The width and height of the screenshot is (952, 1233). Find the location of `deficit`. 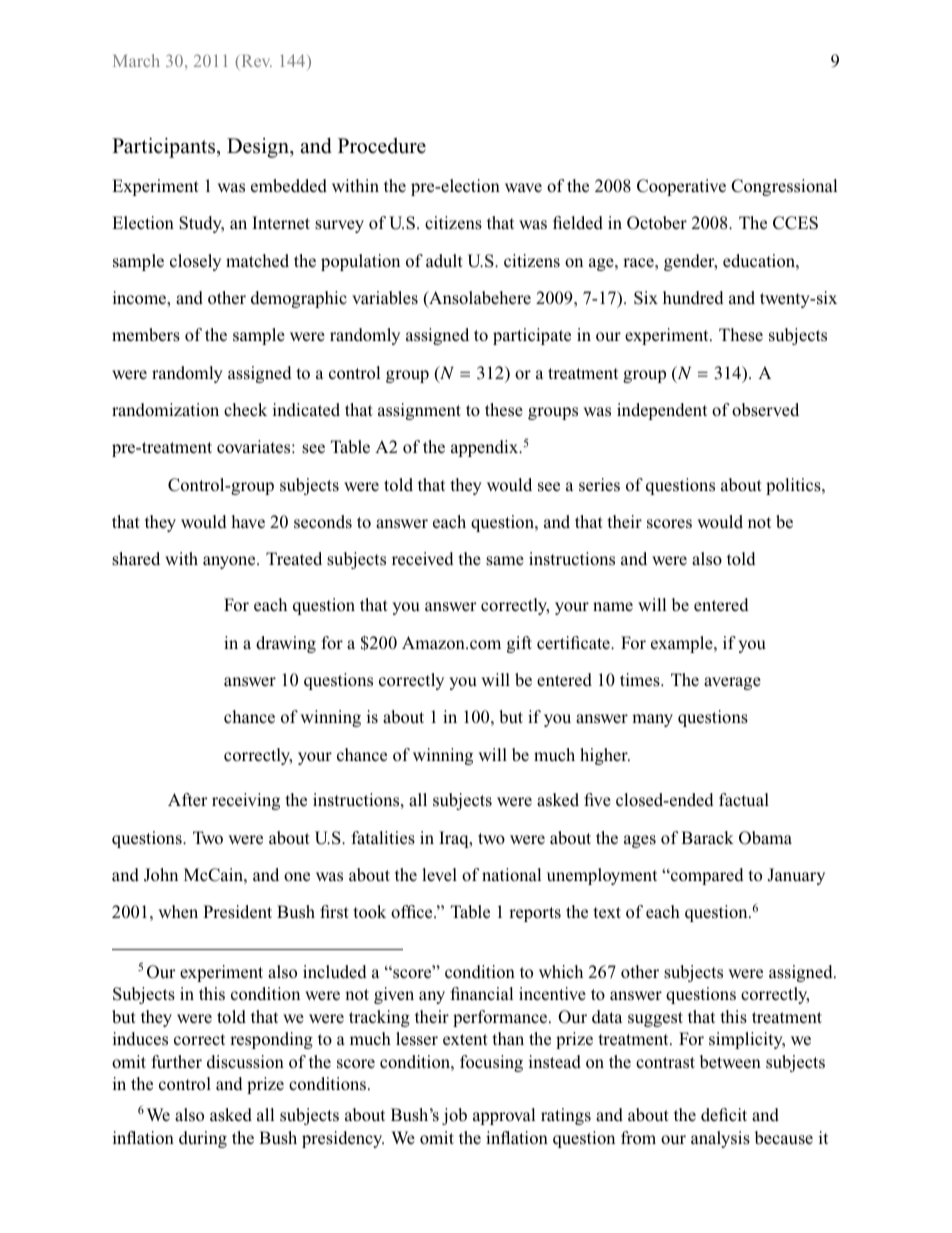

deficit is located at coordinates (724, 1115).
